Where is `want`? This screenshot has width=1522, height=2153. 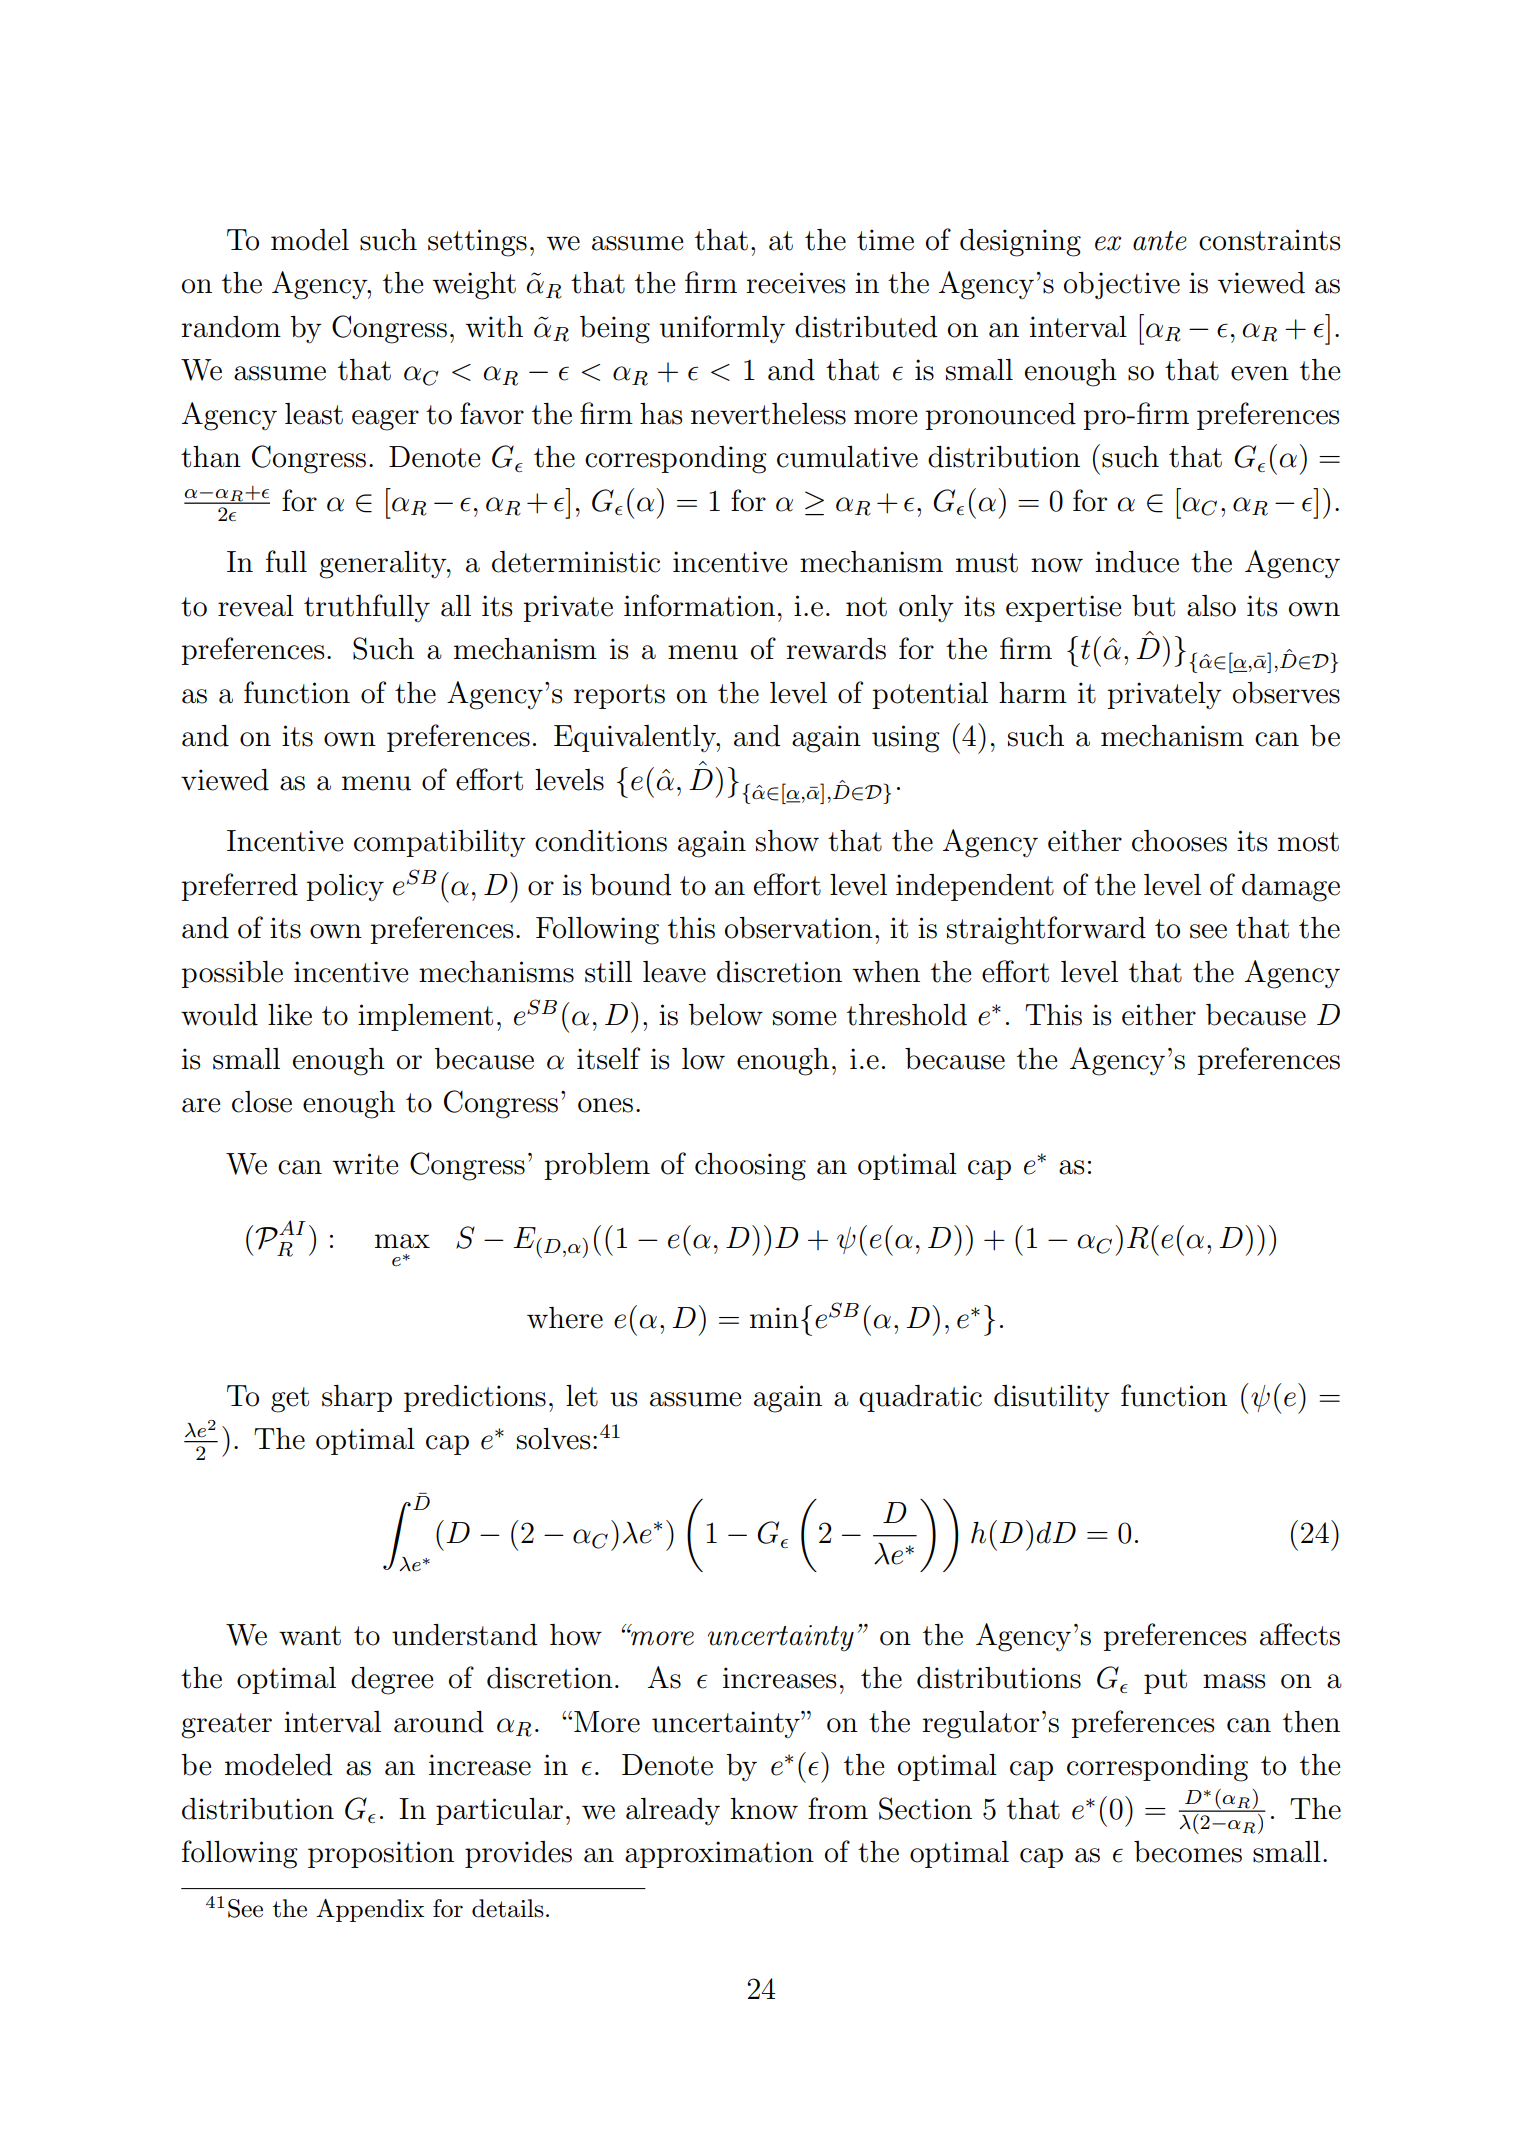
want is located at coordinates (310, 1636).
